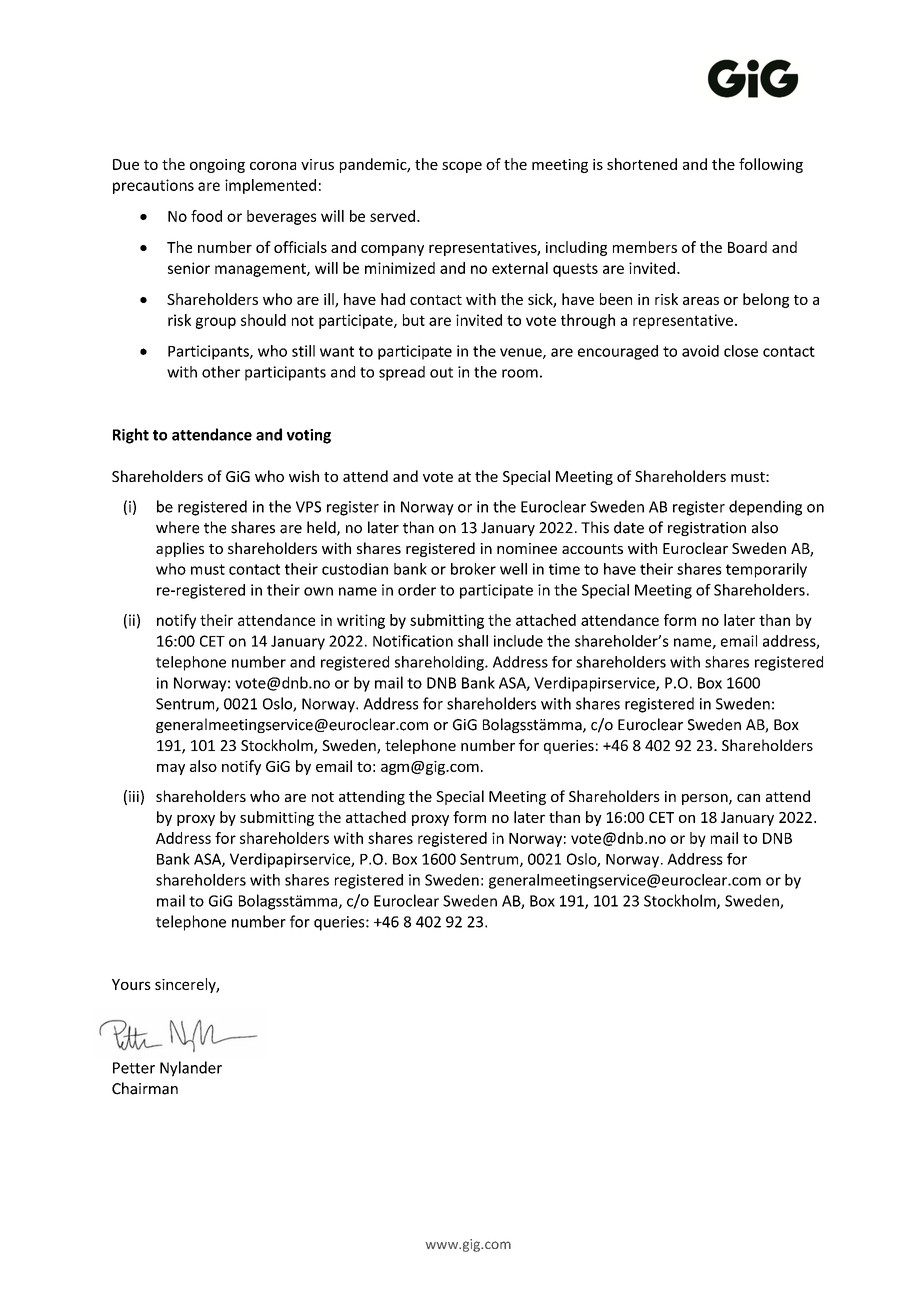 Image resolution: width=924 pixels, height=1308 pixels. Describe the element at coordinates (707, 529) in the image. I see `registration` at that location.
